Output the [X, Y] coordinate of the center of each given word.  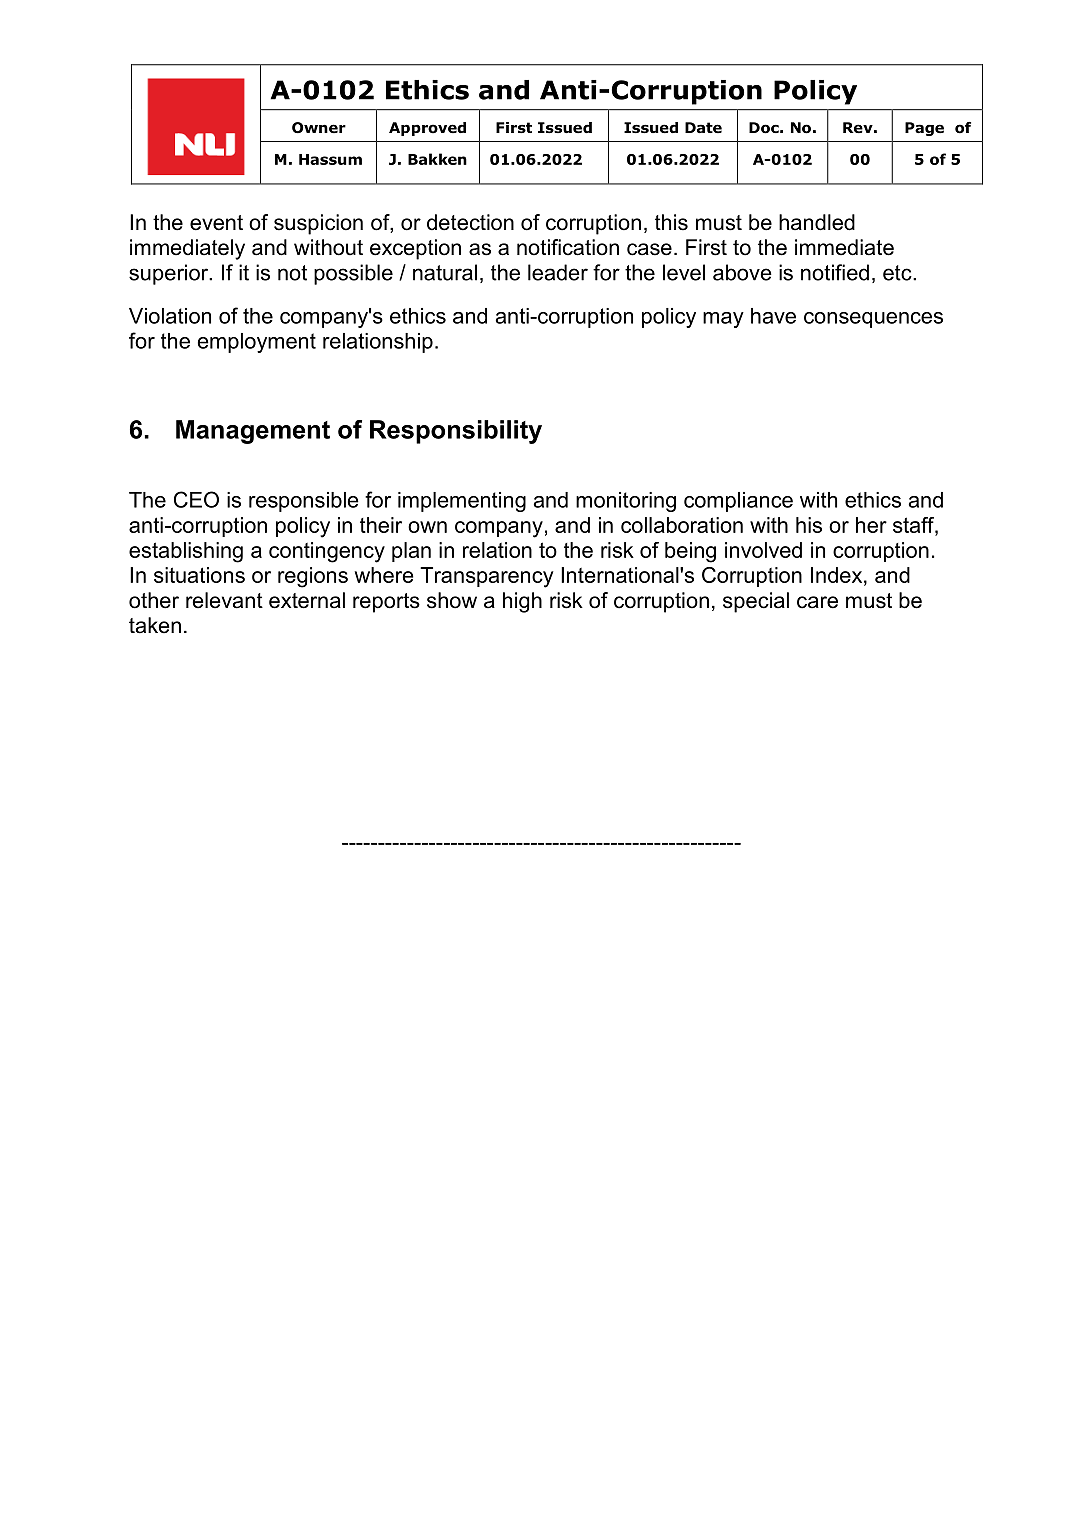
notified [835, 272]
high [522, 602]
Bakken [437, 159]
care [817, 602]
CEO [196, 499]
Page [924, 129]
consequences [873, 320]
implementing [462, 502]
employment [257, 343]
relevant [224, 600]
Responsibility [456, 432]
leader [558, 272]
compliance [738, 502]
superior [170, 274]
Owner [319, 128]
